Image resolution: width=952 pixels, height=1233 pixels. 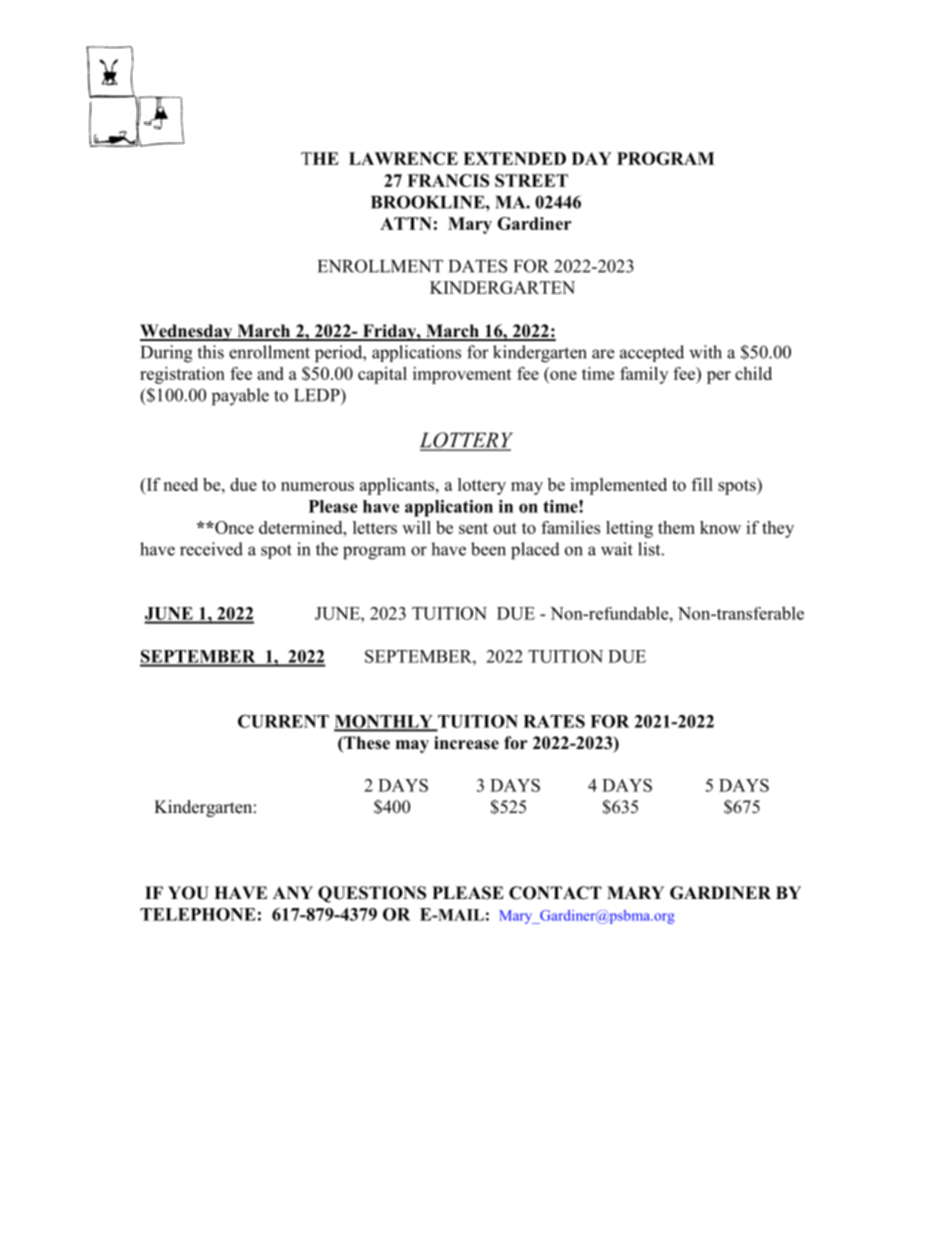 I want to click on YOU, so click(x=188, y=893).
